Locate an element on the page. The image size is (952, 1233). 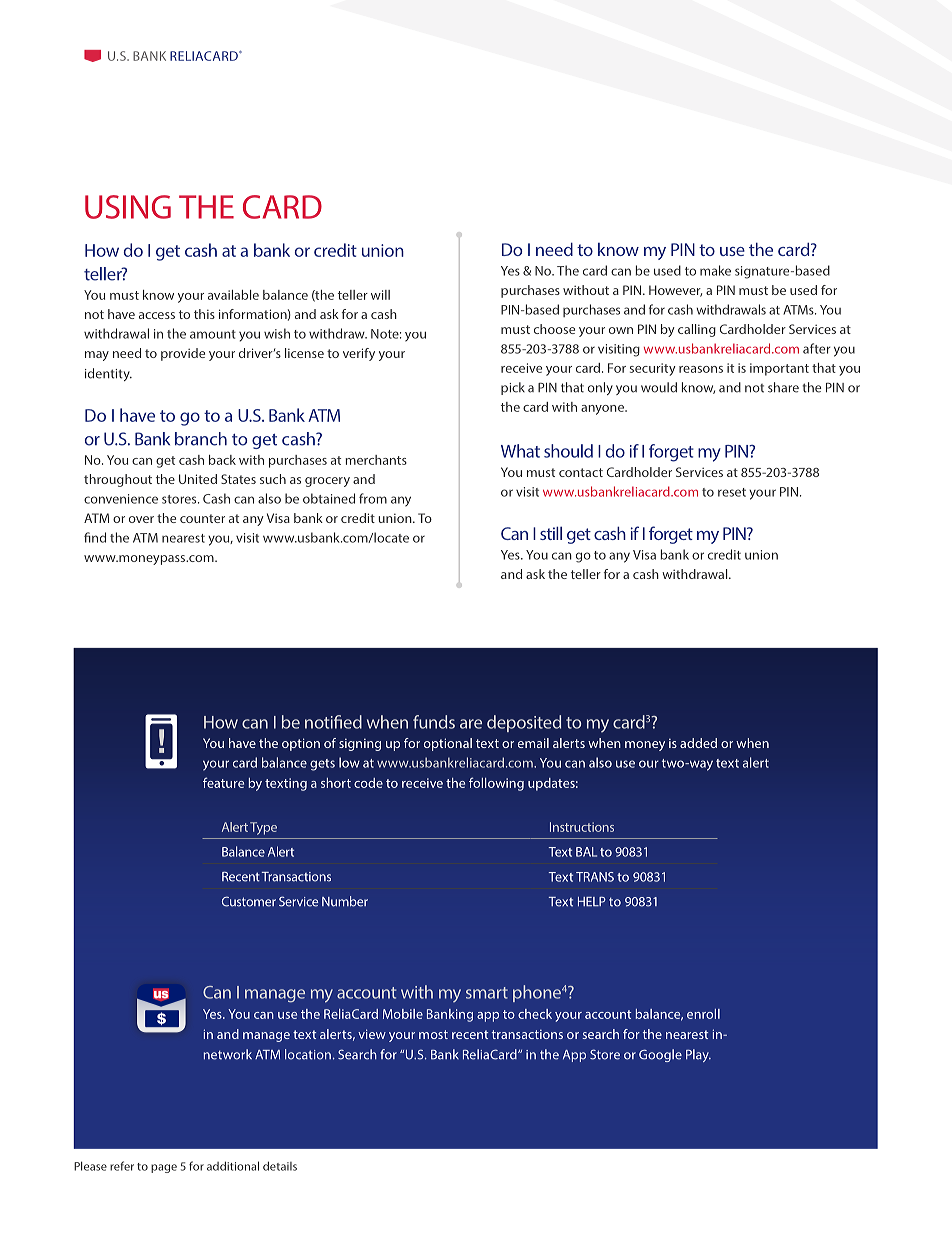
Play is located at coordinates (698, 1055).
